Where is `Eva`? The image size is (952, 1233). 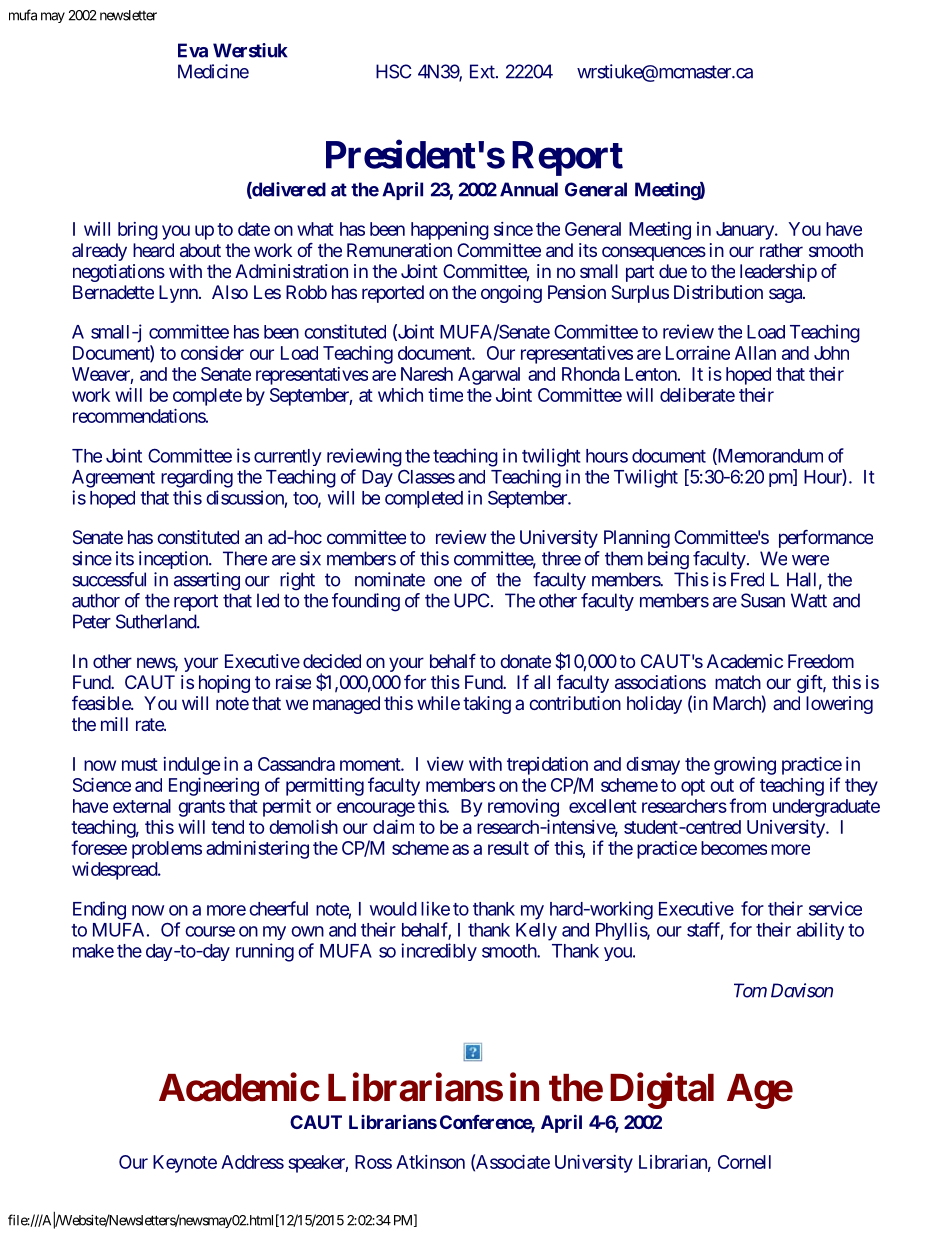
Eva is located at coordinates (193, 50).
